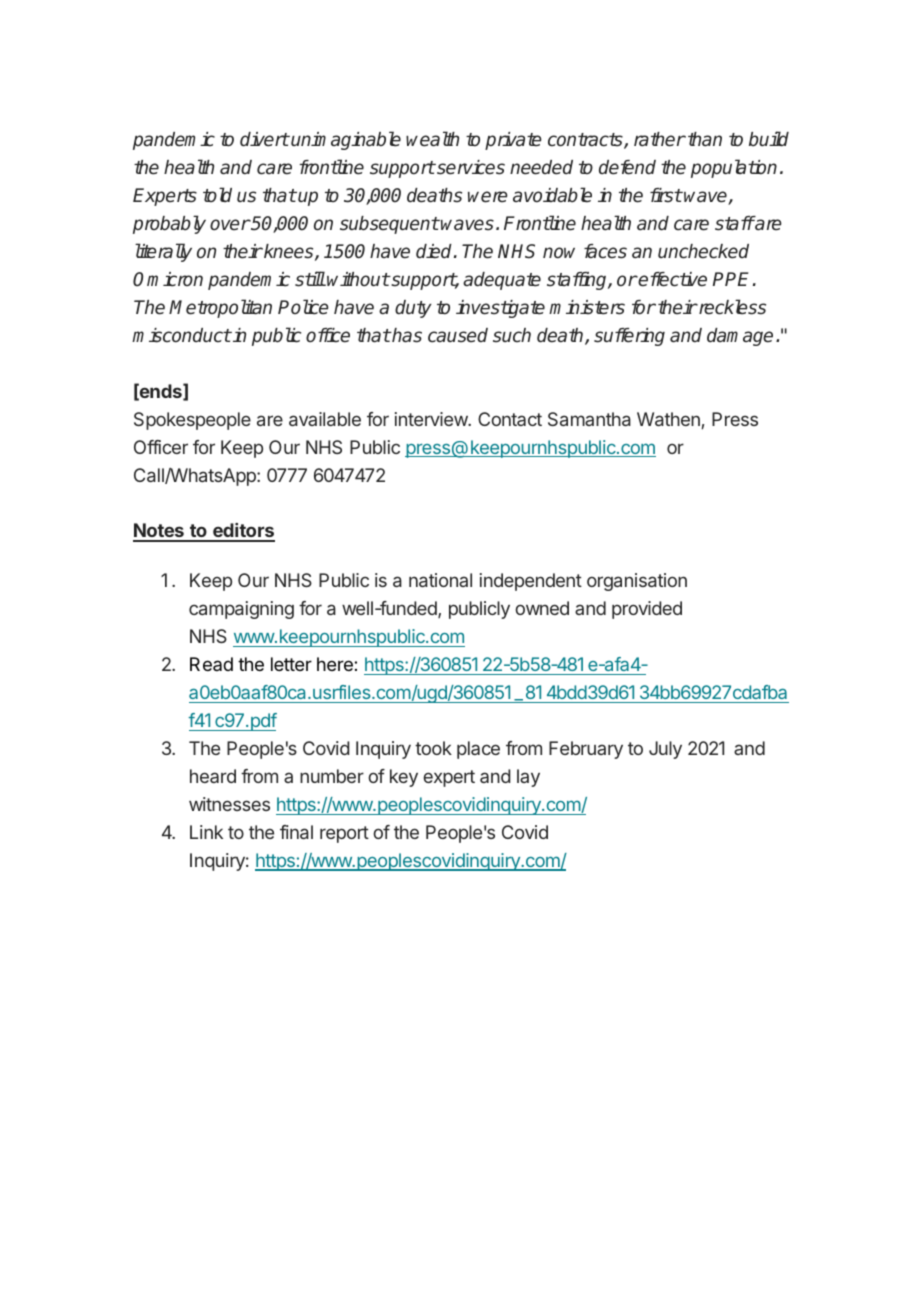  I want to click on July, so click(665, 750).
